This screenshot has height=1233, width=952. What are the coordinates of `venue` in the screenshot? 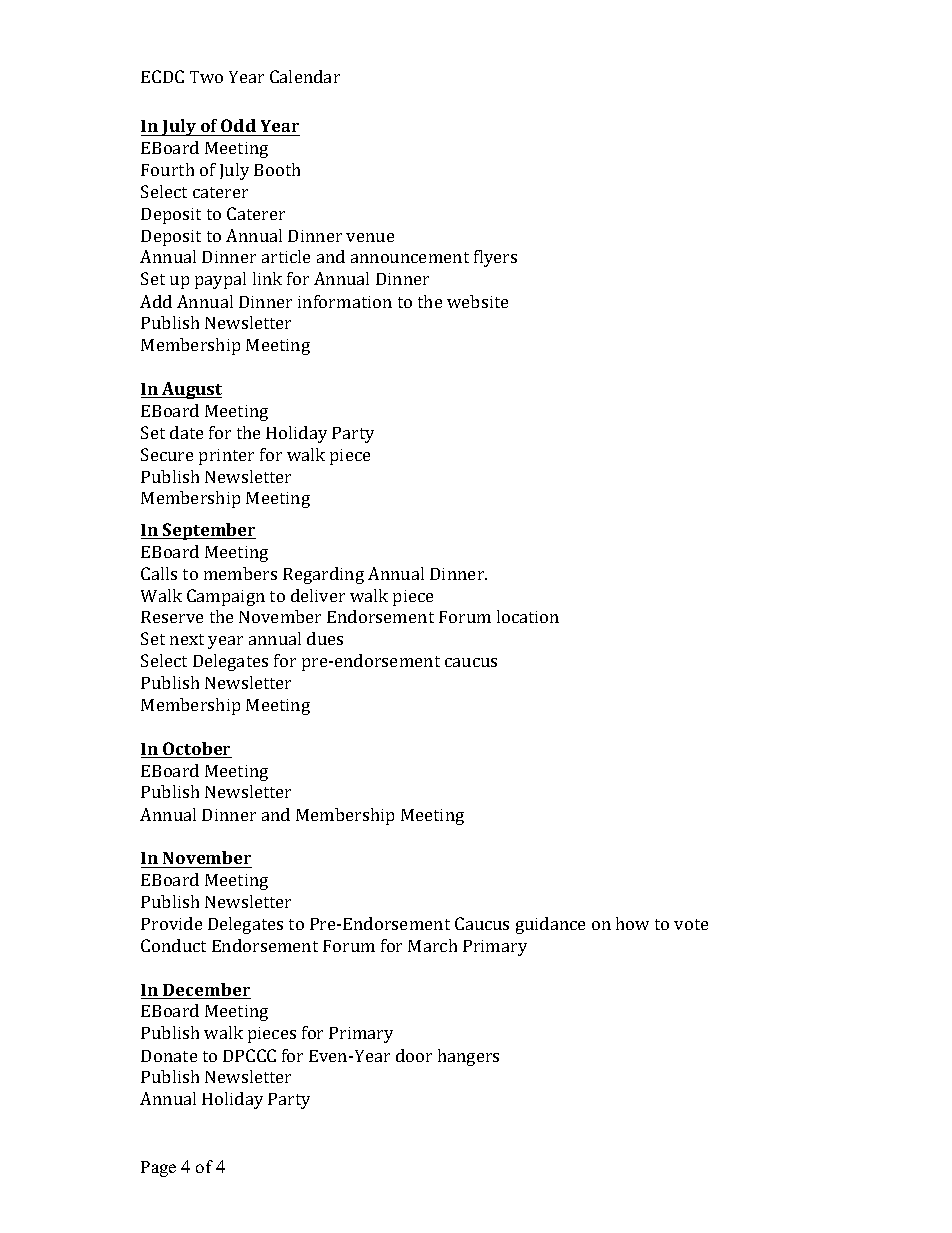 It's located at (370, 237).
